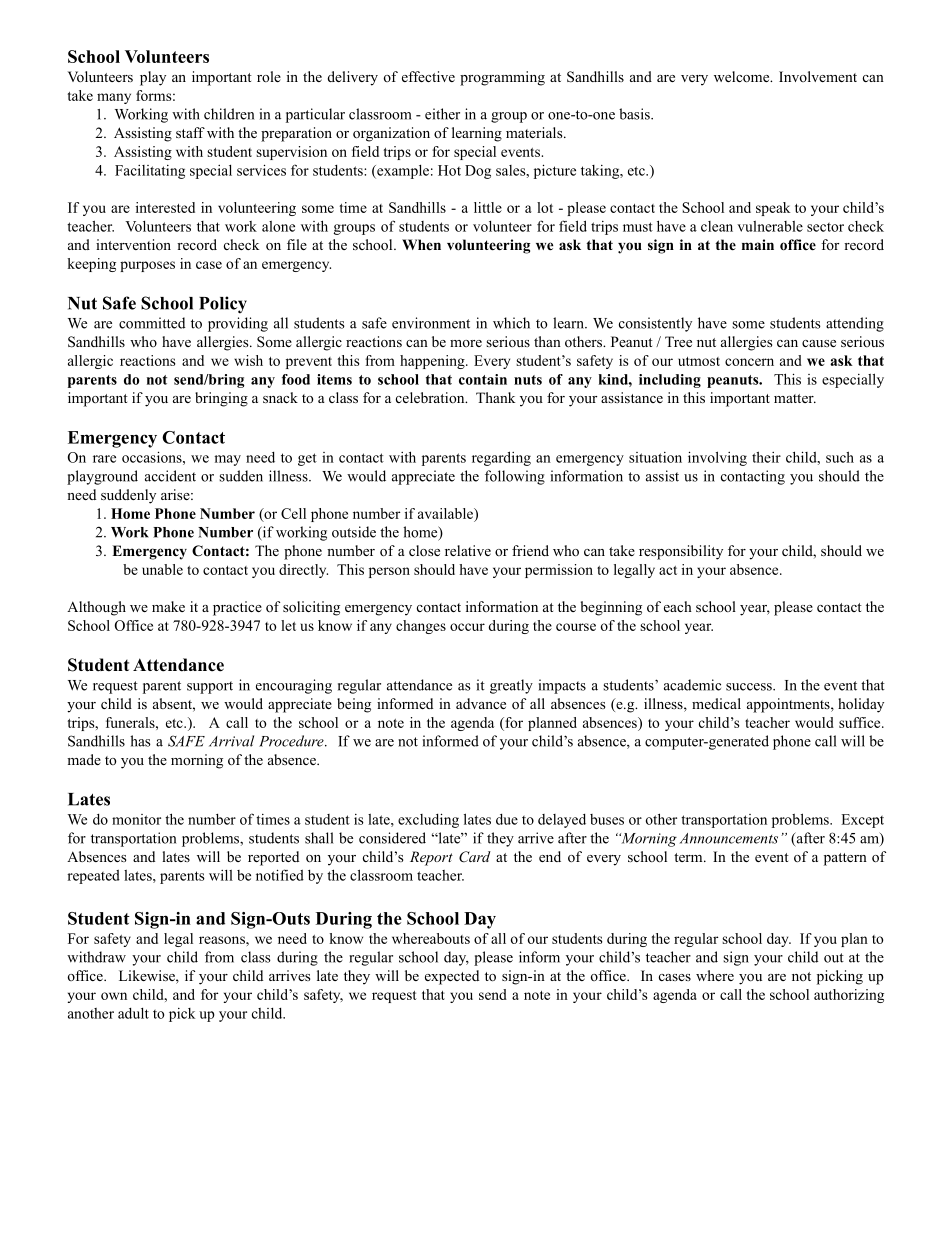  What do you see at coordinates (681, 552) in the screenshot?
I see `responsibility` at bounding box center [681, 552].
